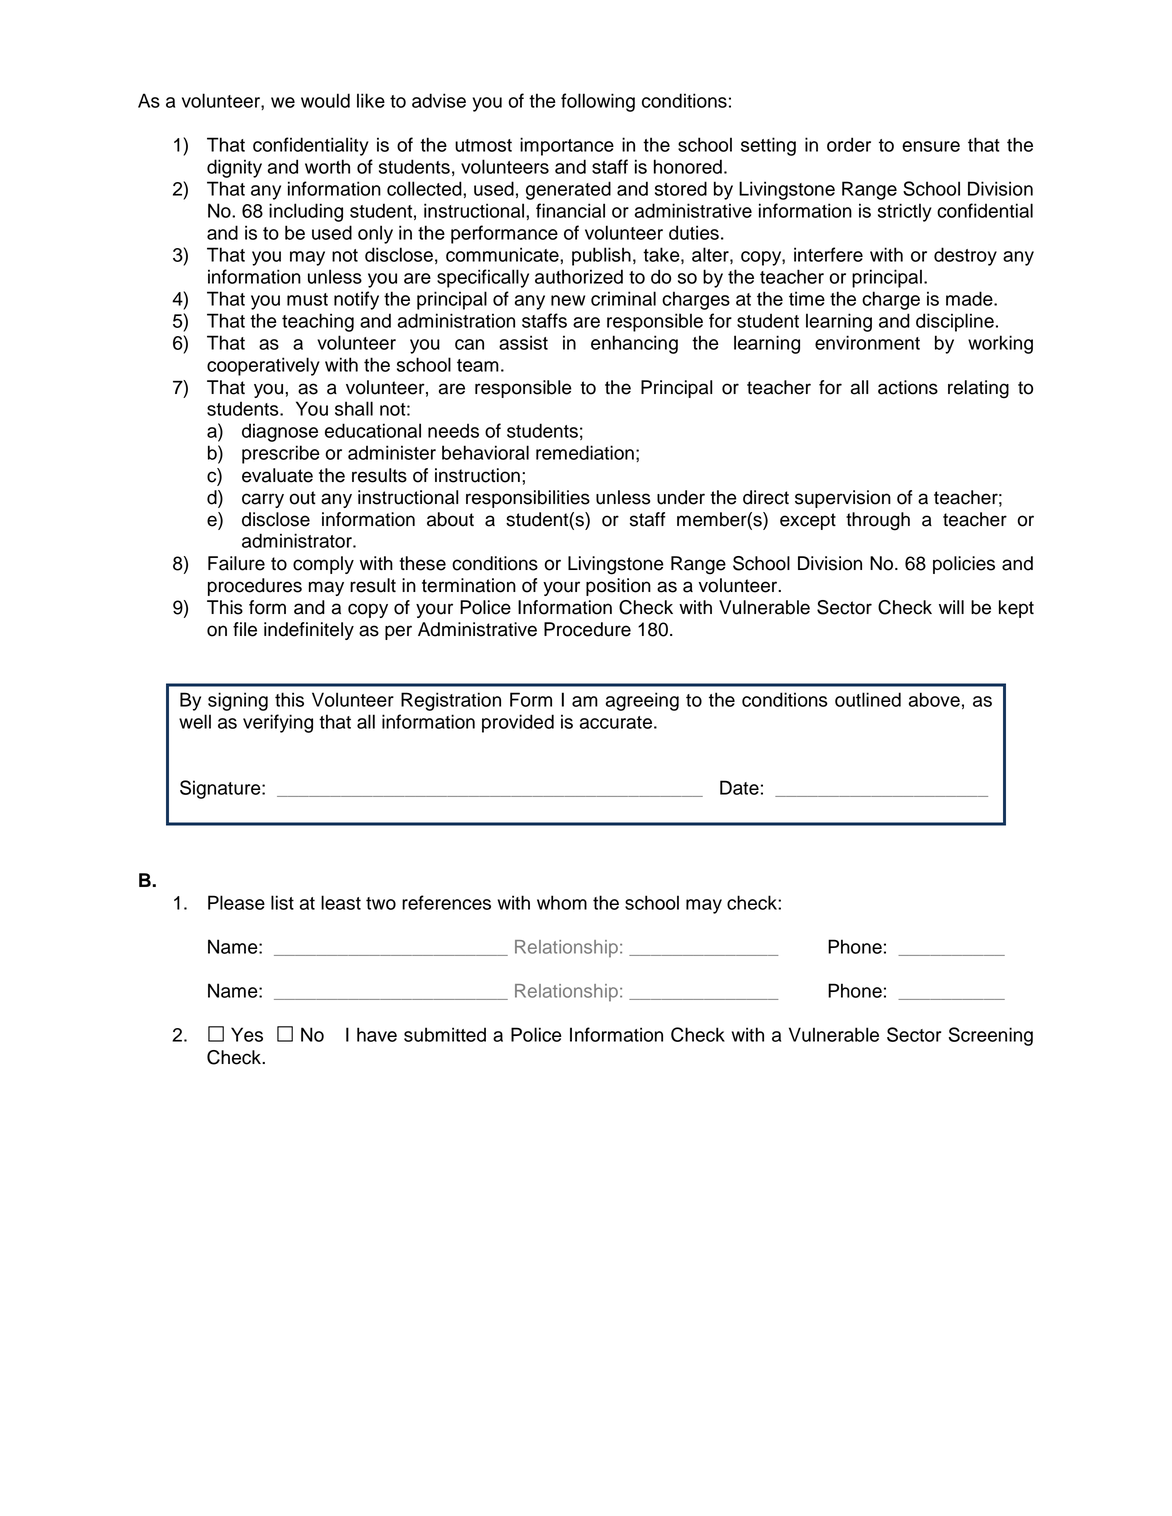  Describe the element at coordinates (247, 1034) in the page. I see `Yes` at that location.
